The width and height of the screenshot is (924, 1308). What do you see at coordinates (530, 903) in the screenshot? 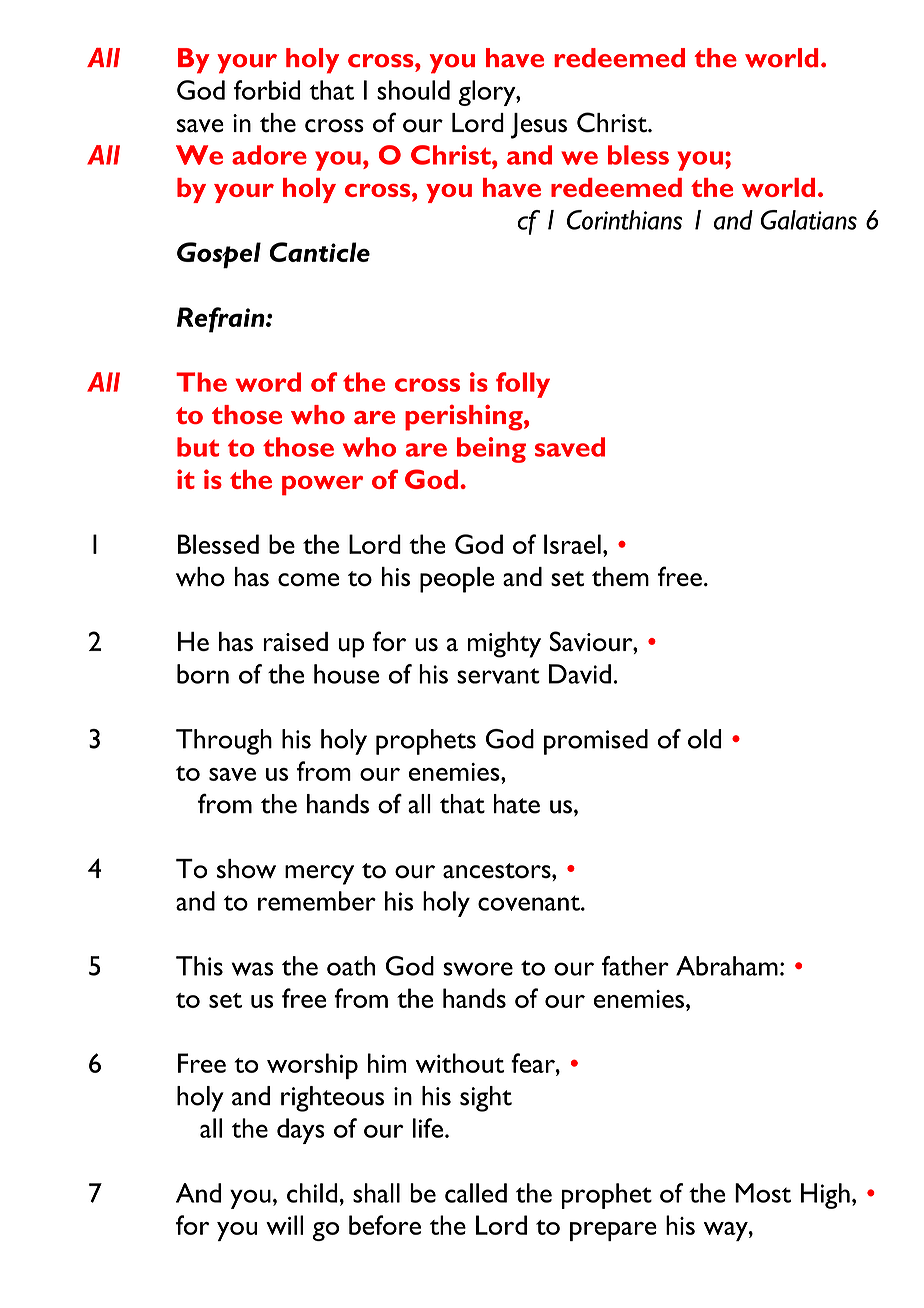
I see `covenant` at bounding box center [530, 903].
